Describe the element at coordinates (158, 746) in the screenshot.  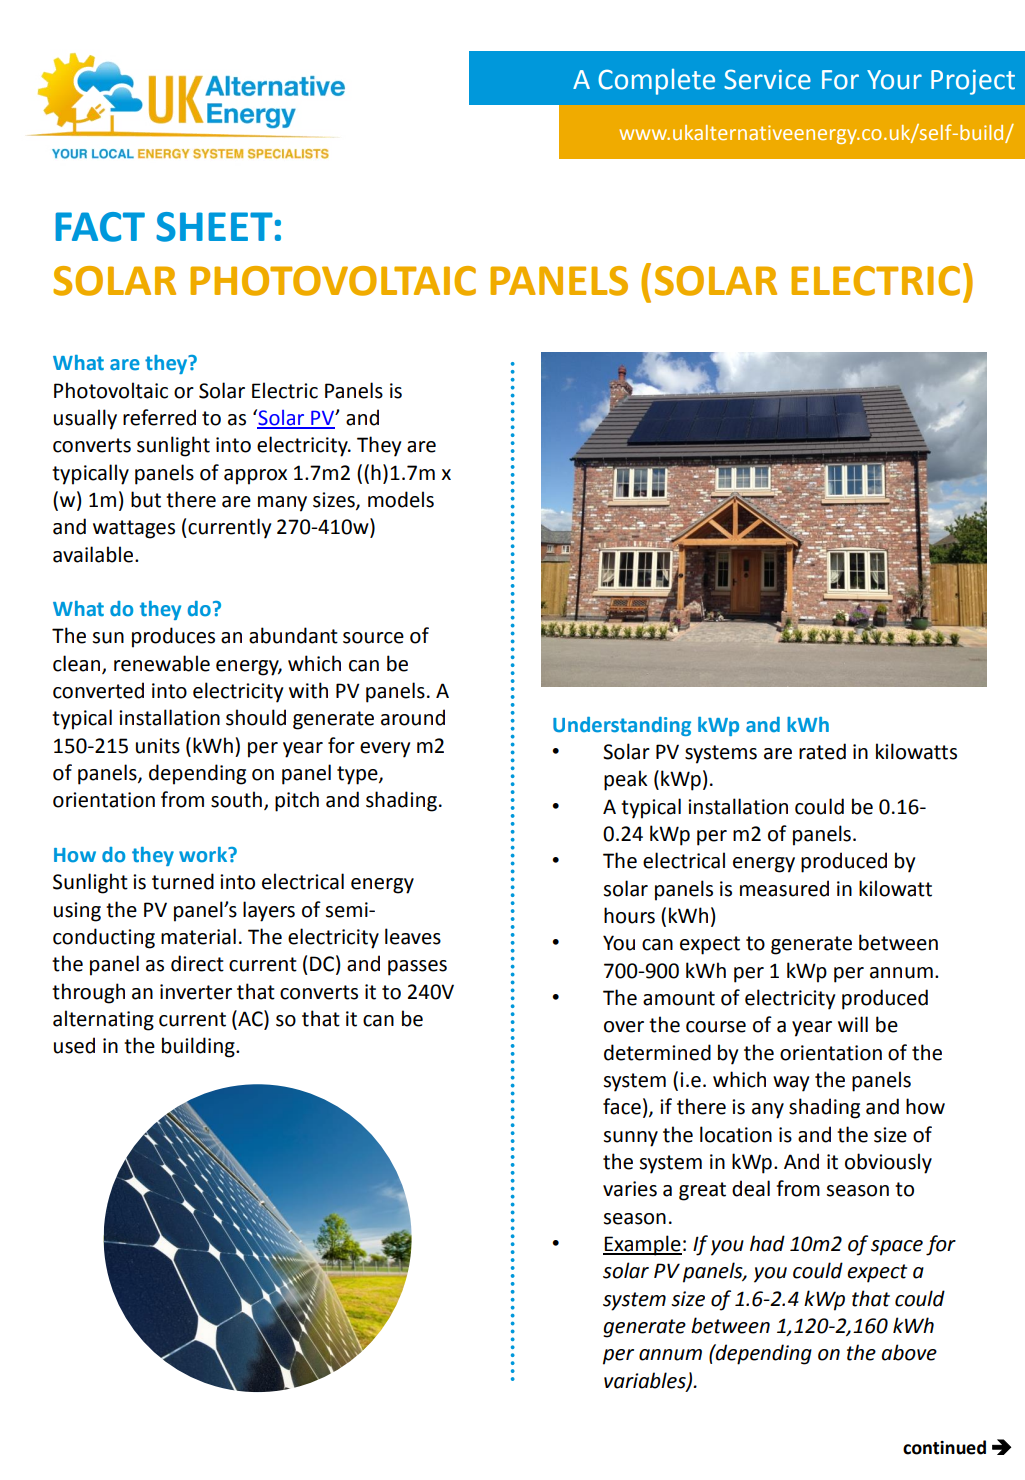
I see `units` at that location.
